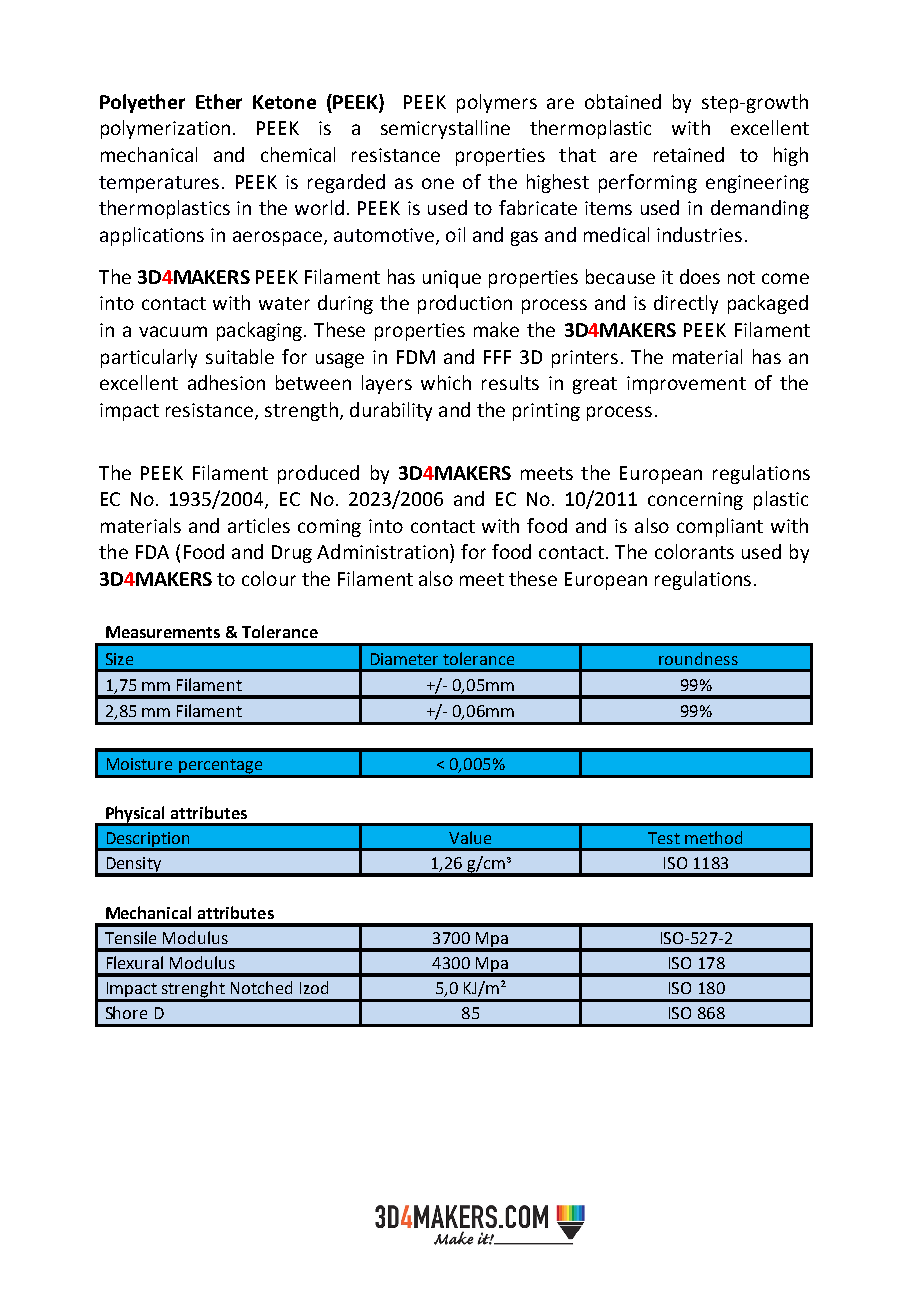 Image resolution: width=924 pixels, height=1308 pixels. What do you see at coordinates (698, 658) in the page?
I see `roundness` at bounding box center [698, 658].
